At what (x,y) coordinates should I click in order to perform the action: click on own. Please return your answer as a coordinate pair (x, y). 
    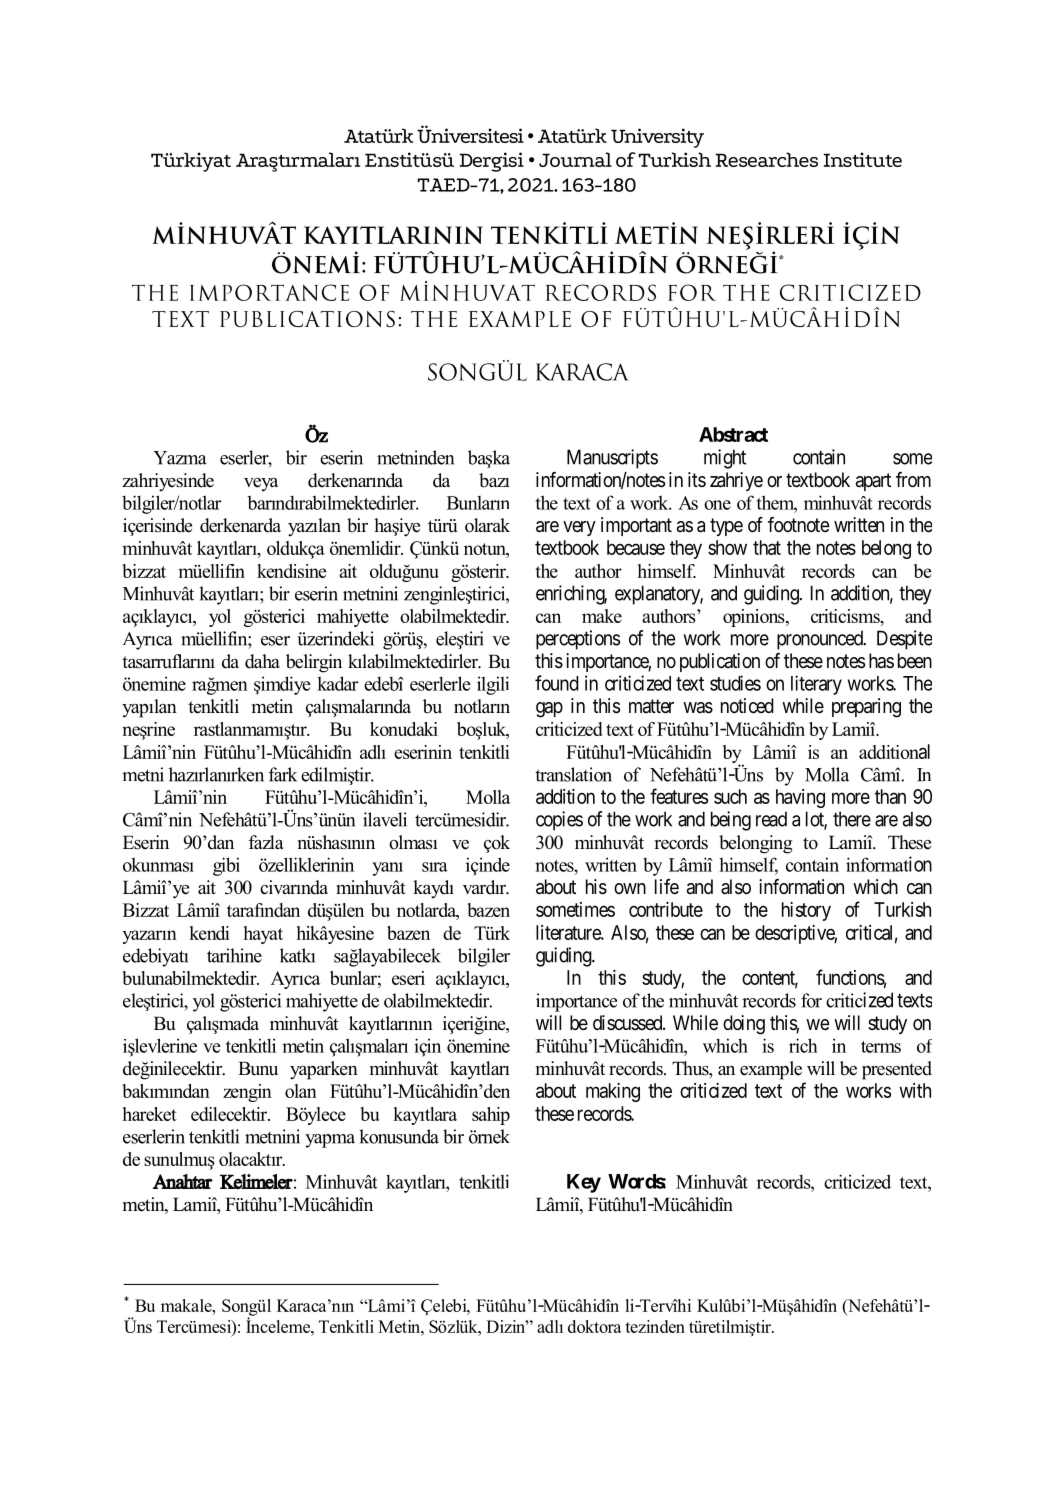
    Looking at the image, I should click on (630, 888).
